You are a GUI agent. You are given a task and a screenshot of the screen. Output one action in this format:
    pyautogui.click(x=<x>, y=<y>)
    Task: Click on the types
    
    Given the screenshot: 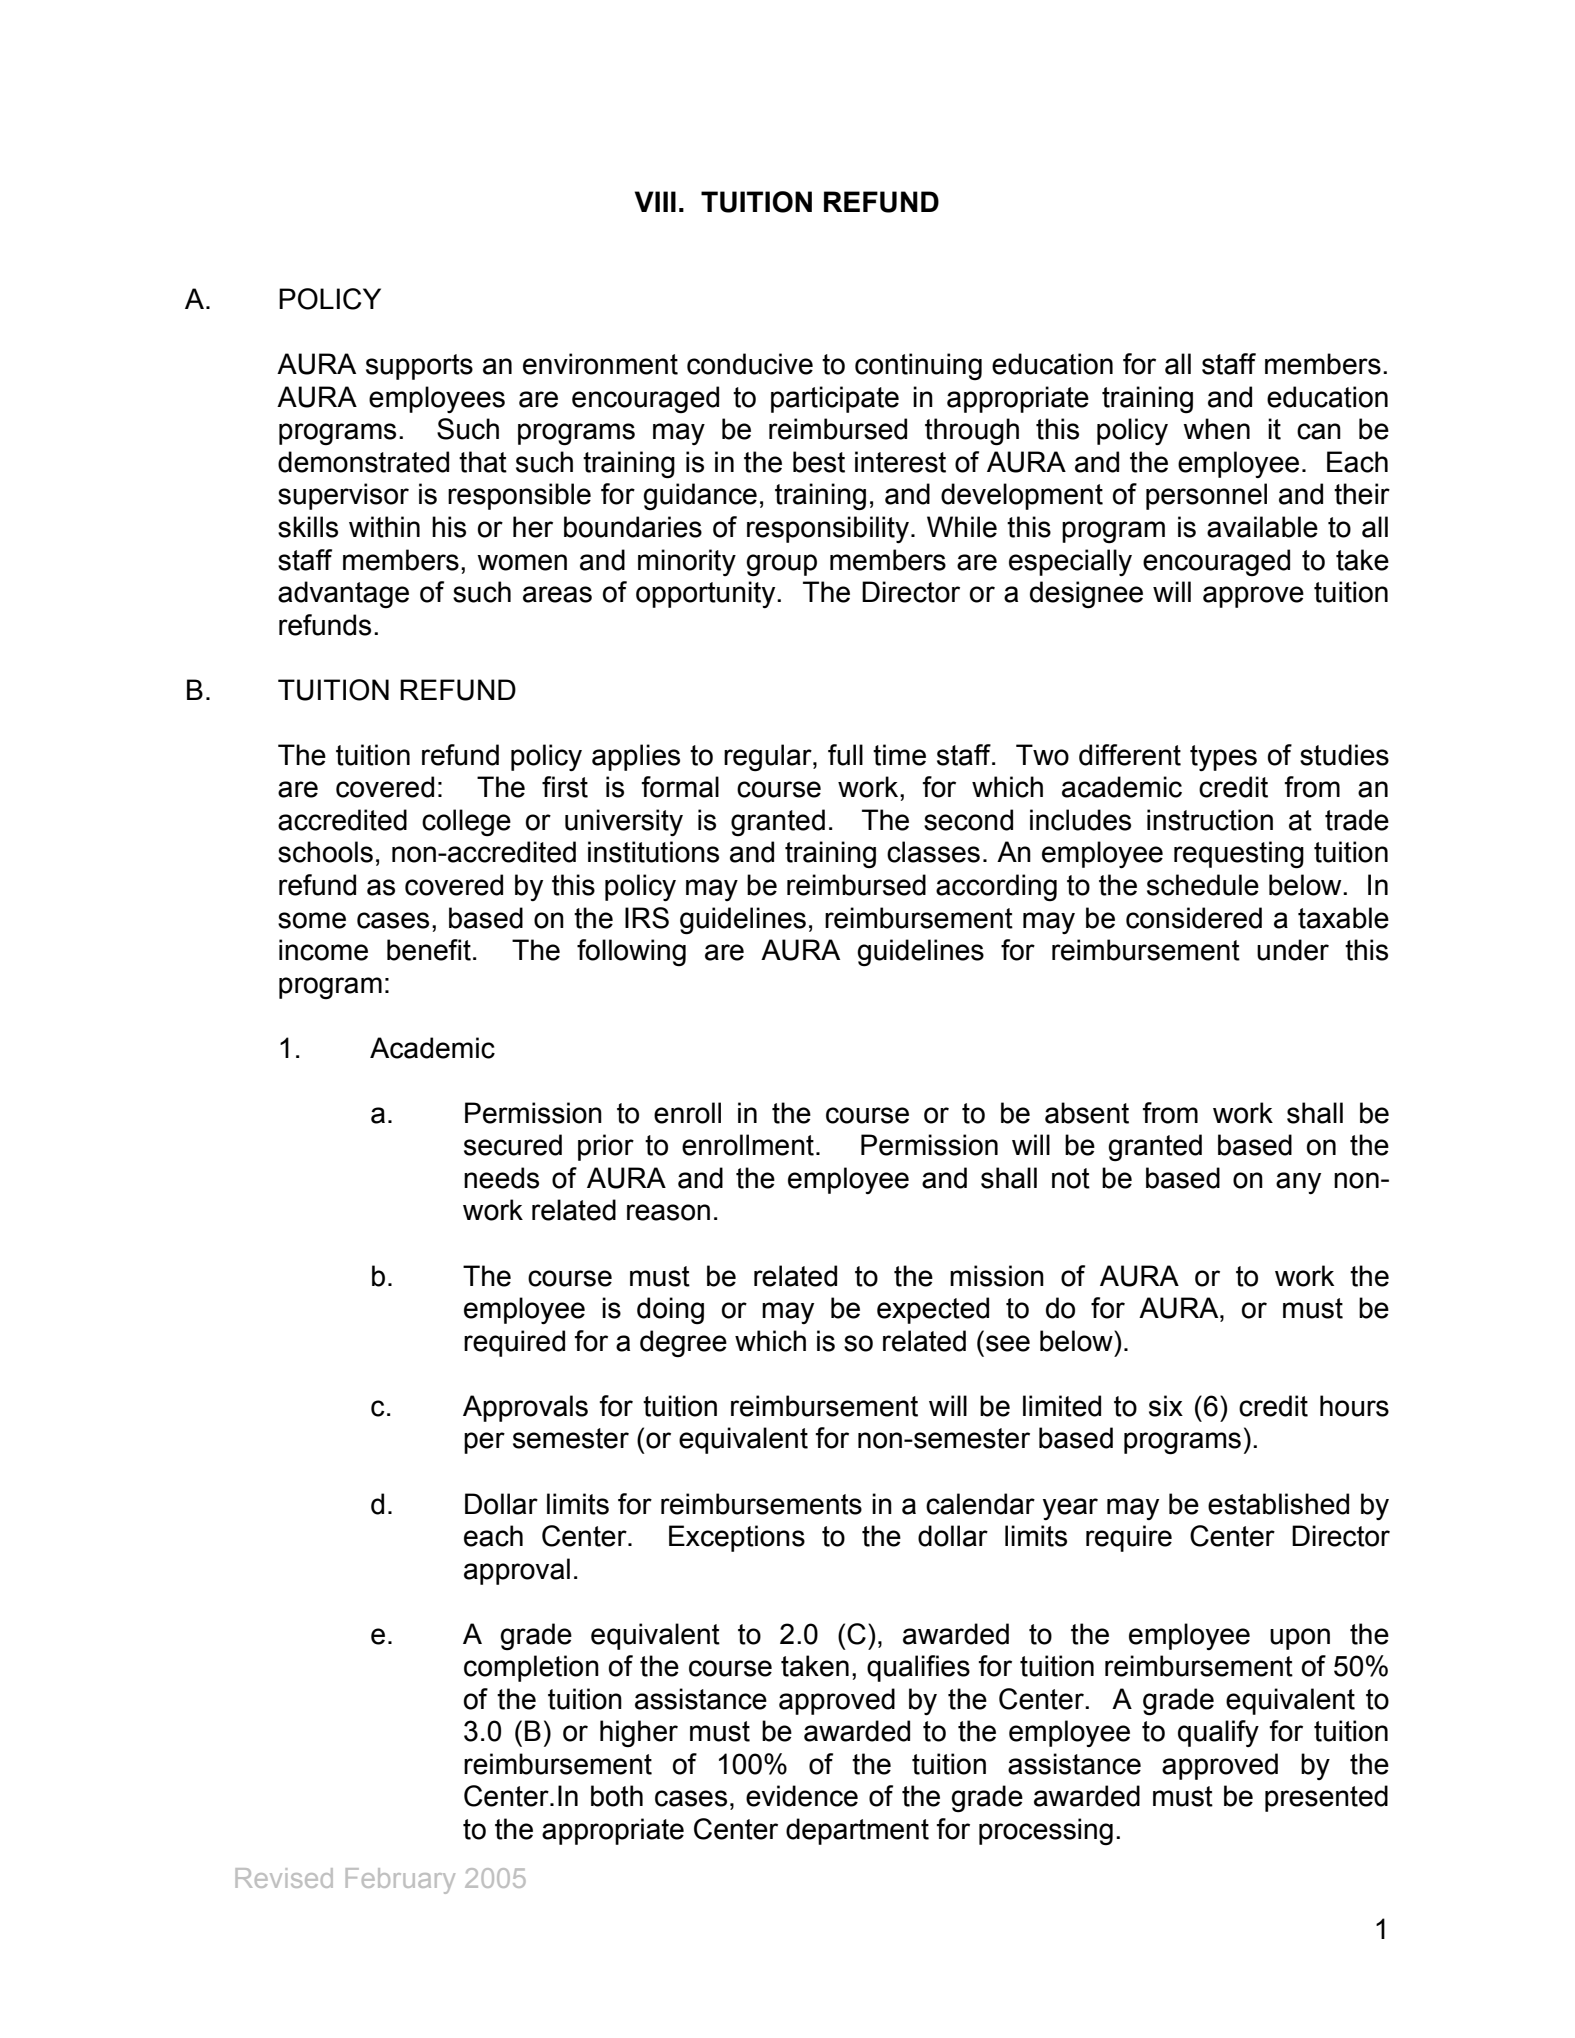 What is the action you would take?
    pyautogui.click(x=1223, y=758)
